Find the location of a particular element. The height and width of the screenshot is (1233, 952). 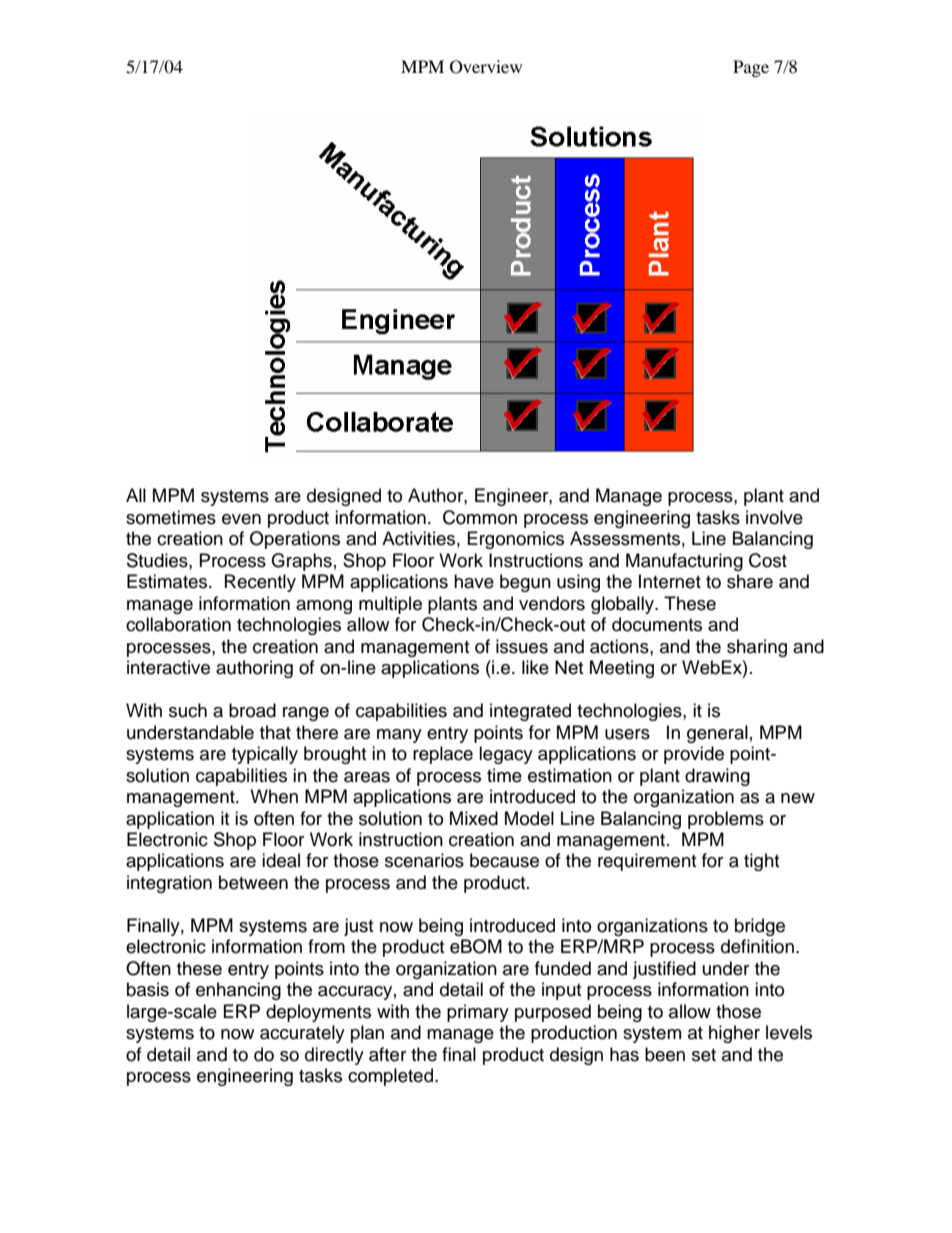

sharing is located at coordinates (757, 648).
